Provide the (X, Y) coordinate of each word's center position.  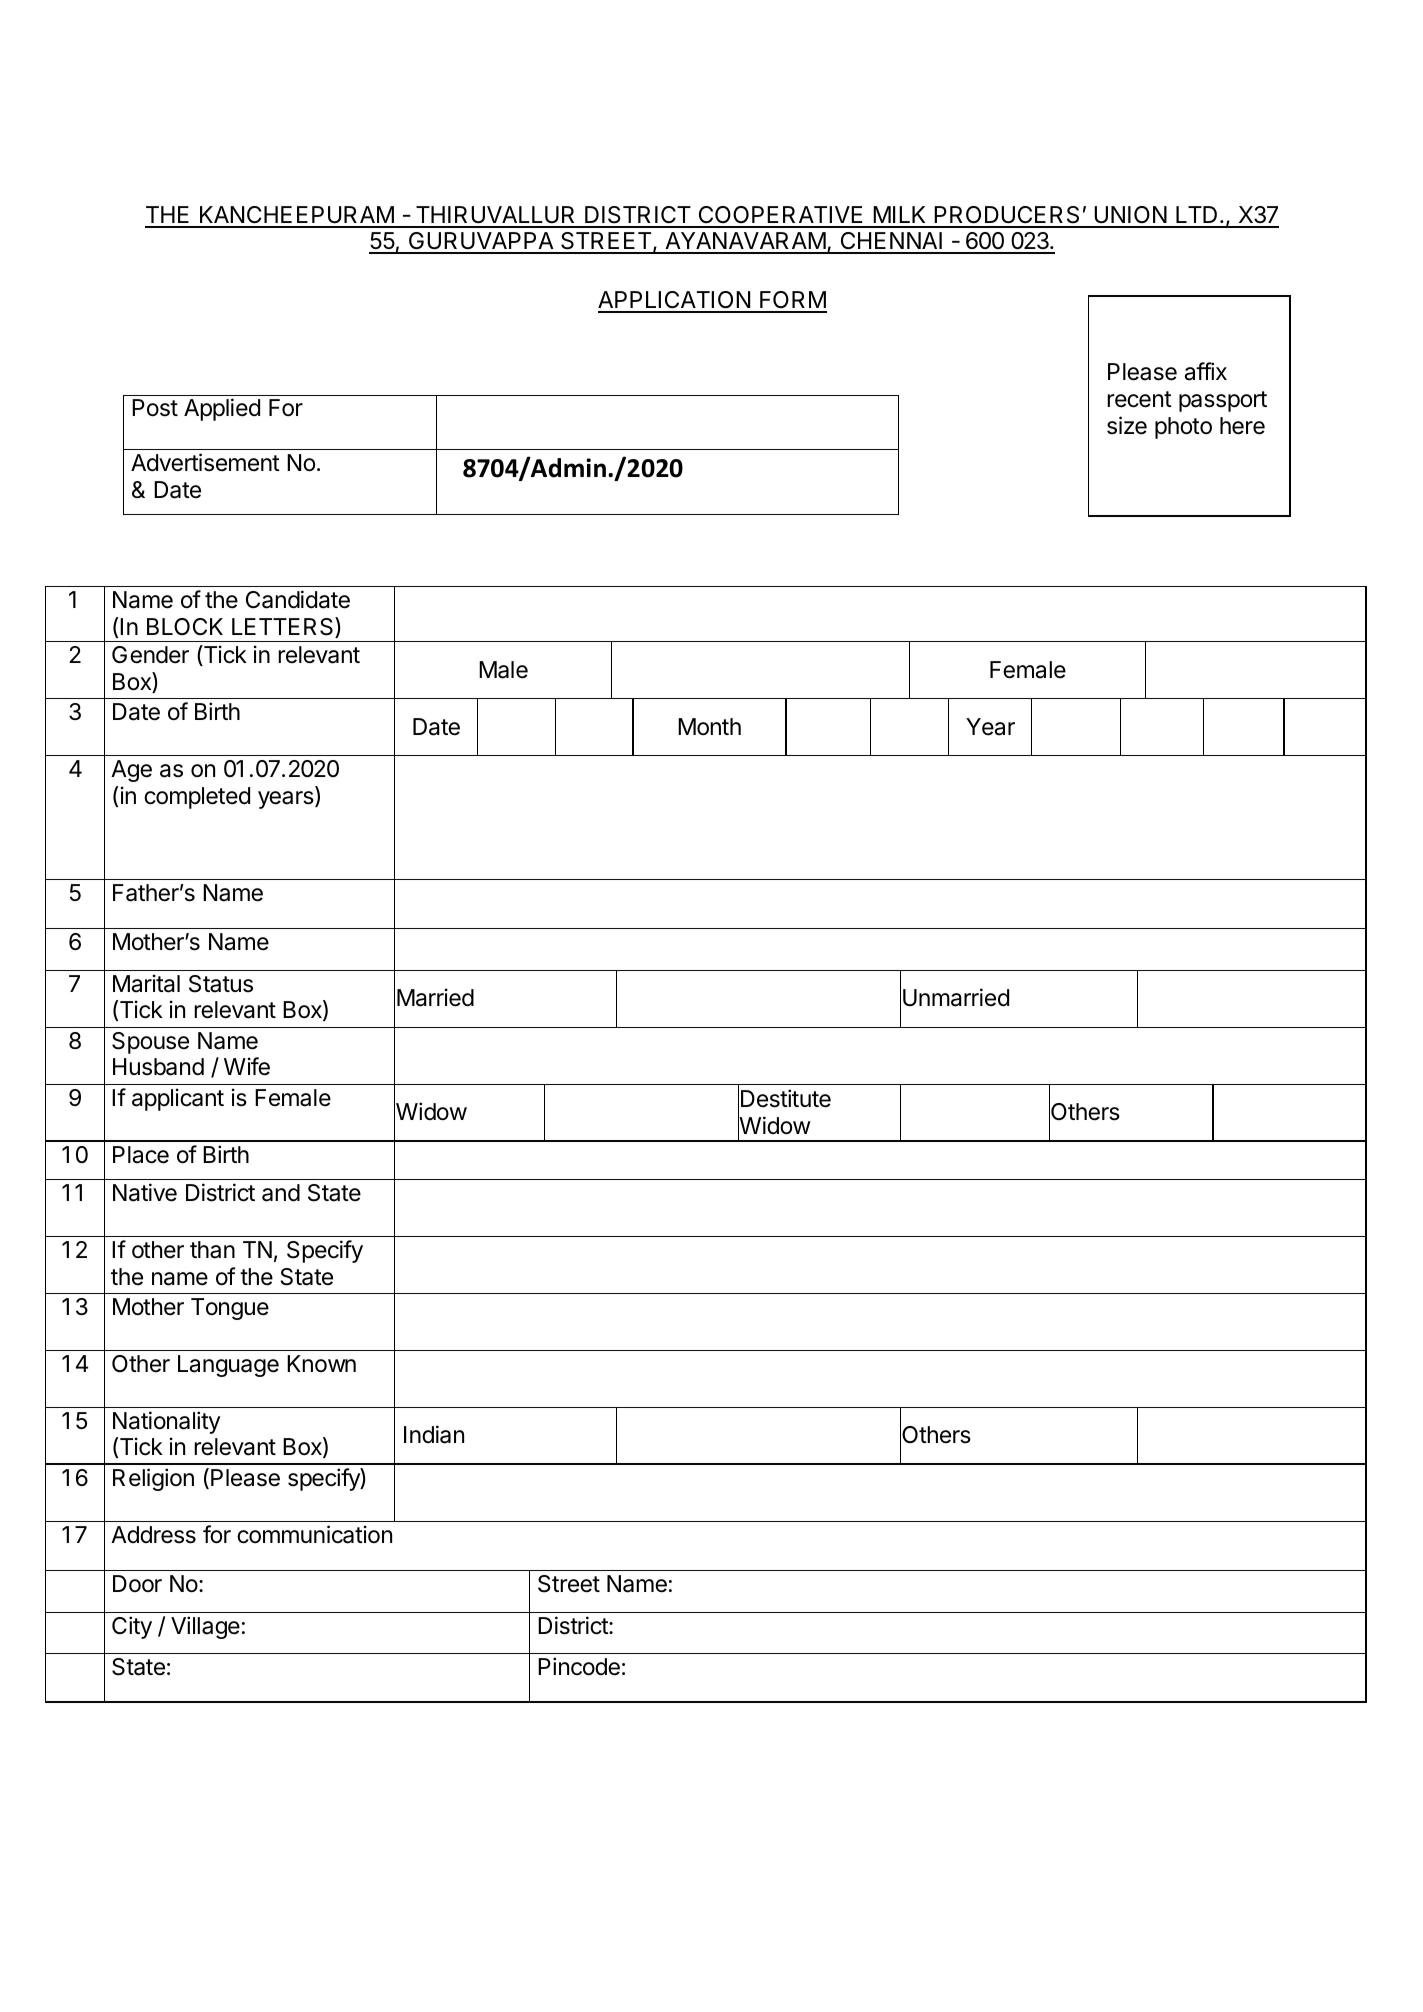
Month (709, 727)
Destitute (786, 1098)
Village (205, 1627)
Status (221, 984)
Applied (222, 409)
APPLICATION (675, 301)
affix (1206, 371)
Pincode (579, 1666)
